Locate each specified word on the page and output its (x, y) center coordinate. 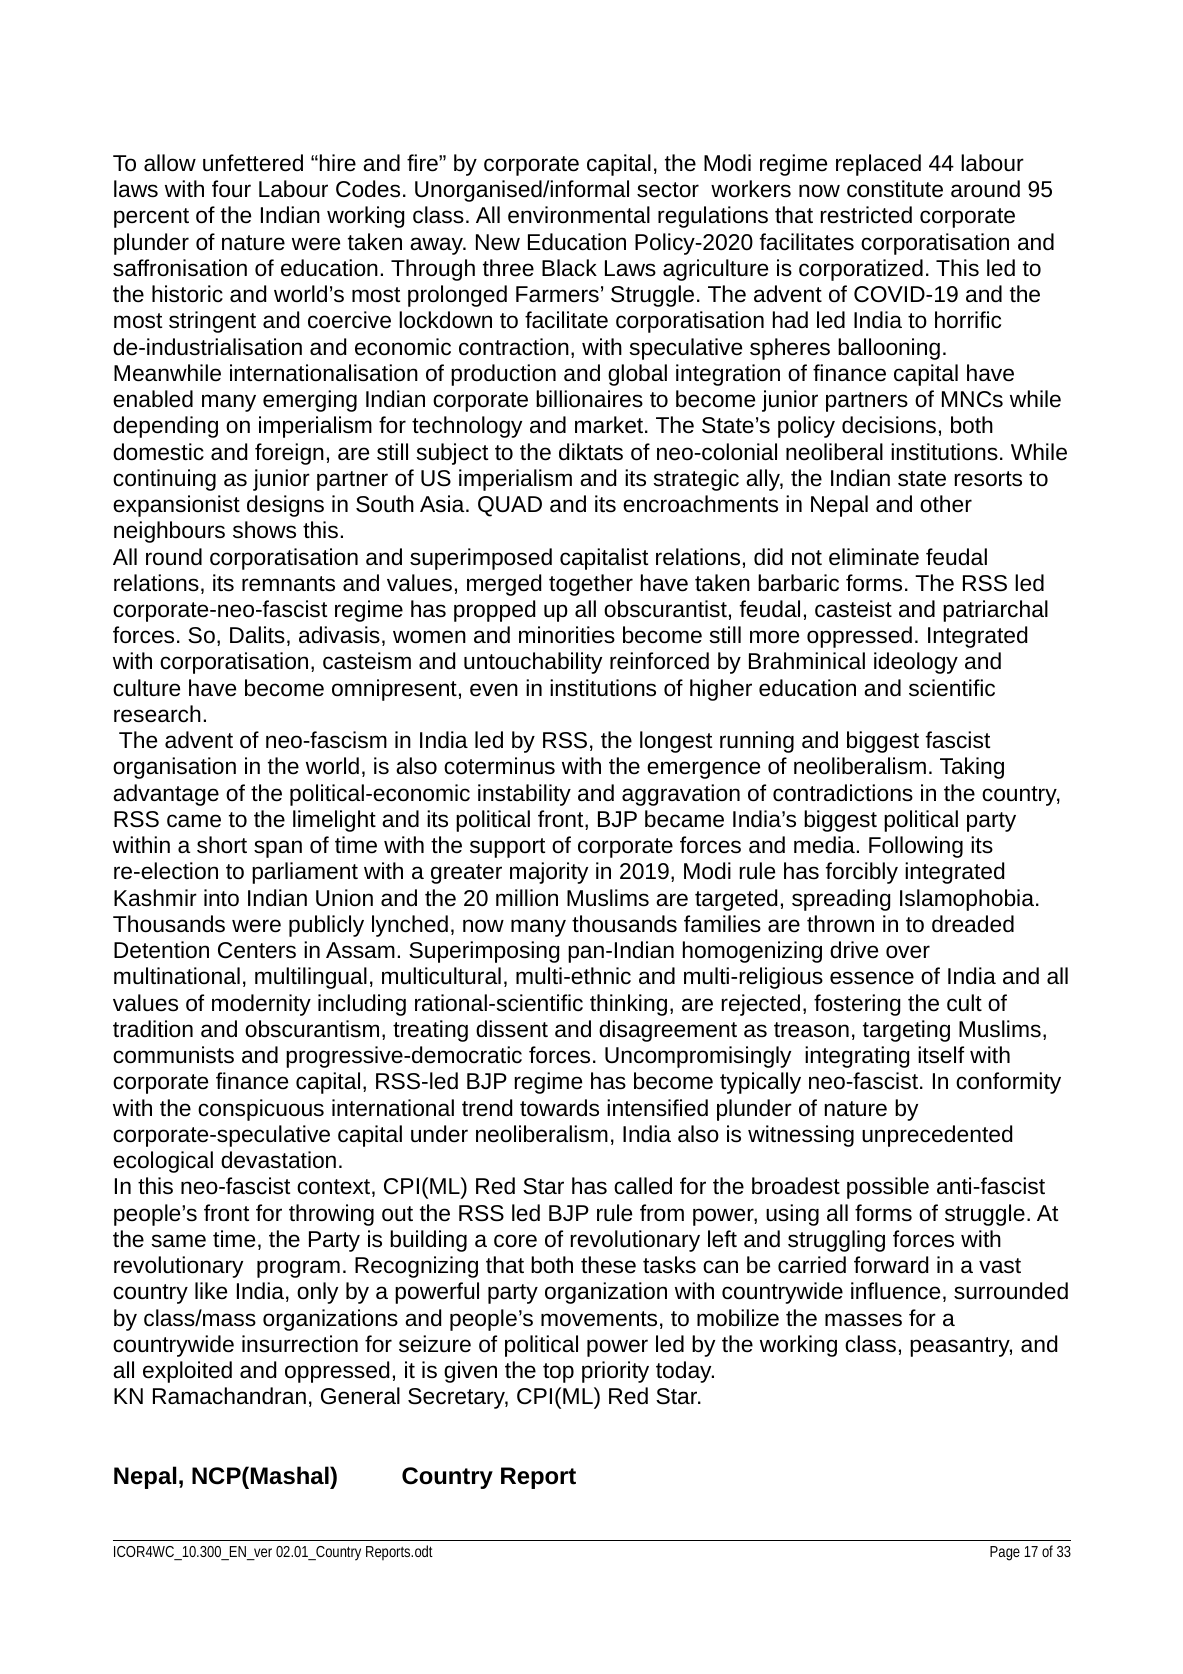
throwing (331, 1215)
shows (264, 530)
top (558, 1373)
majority (549, 873)
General (360, 1396)
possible (888, 1188)
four (231, 189)
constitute (895, 189)
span (278, 849)
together (591, 585)
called (643, 1186)
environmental (579, 215)
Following (916, 847)
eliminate (874, 557)
